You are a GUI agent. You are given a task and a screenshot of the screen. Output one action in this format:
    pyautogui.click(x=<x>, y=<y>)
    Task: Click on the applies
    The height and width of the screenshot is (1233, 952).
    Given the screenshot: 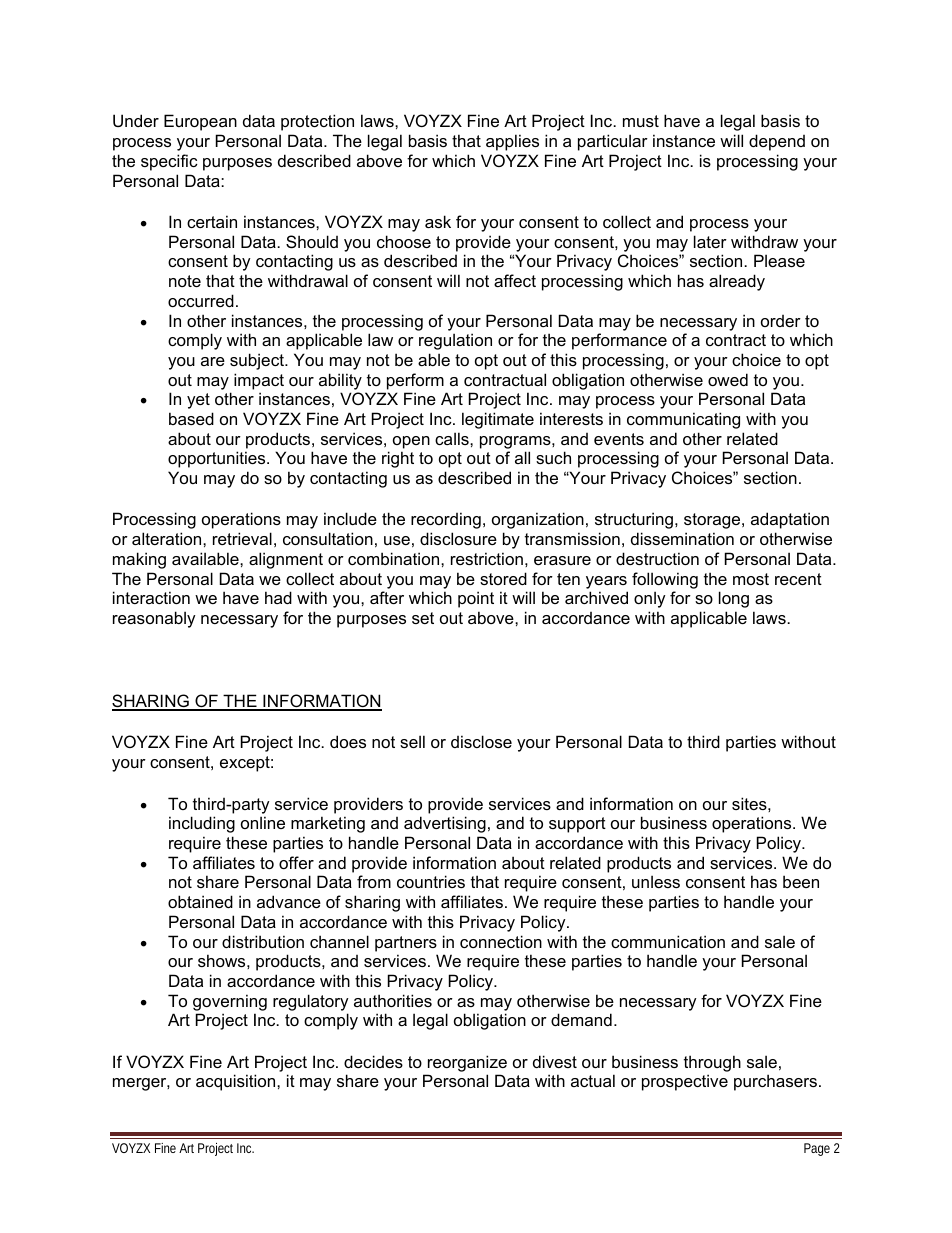 What is the action you would take?
    pyautogui.click(x=512, y=142)
